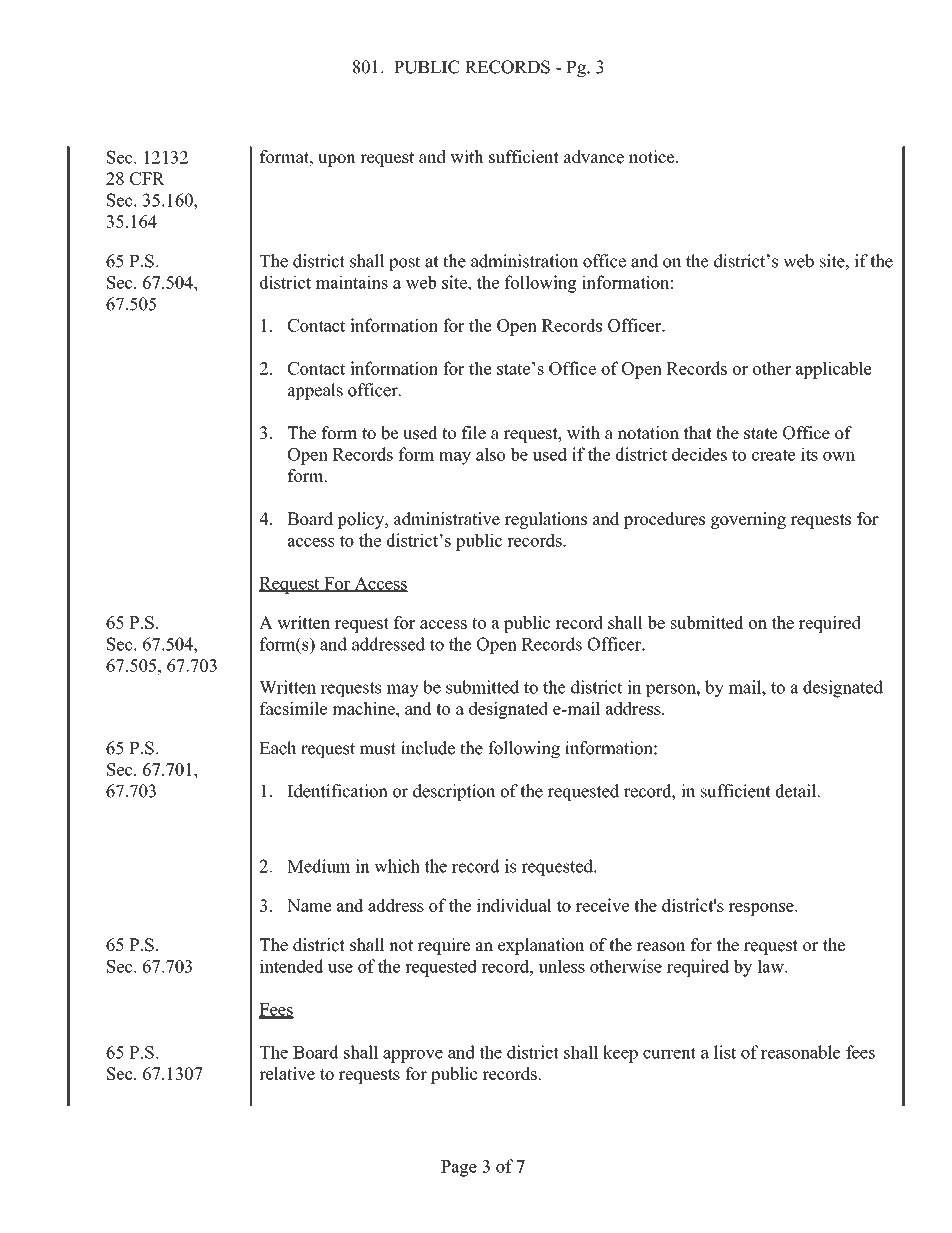  I want to click on CFR, so click(147, 178).
